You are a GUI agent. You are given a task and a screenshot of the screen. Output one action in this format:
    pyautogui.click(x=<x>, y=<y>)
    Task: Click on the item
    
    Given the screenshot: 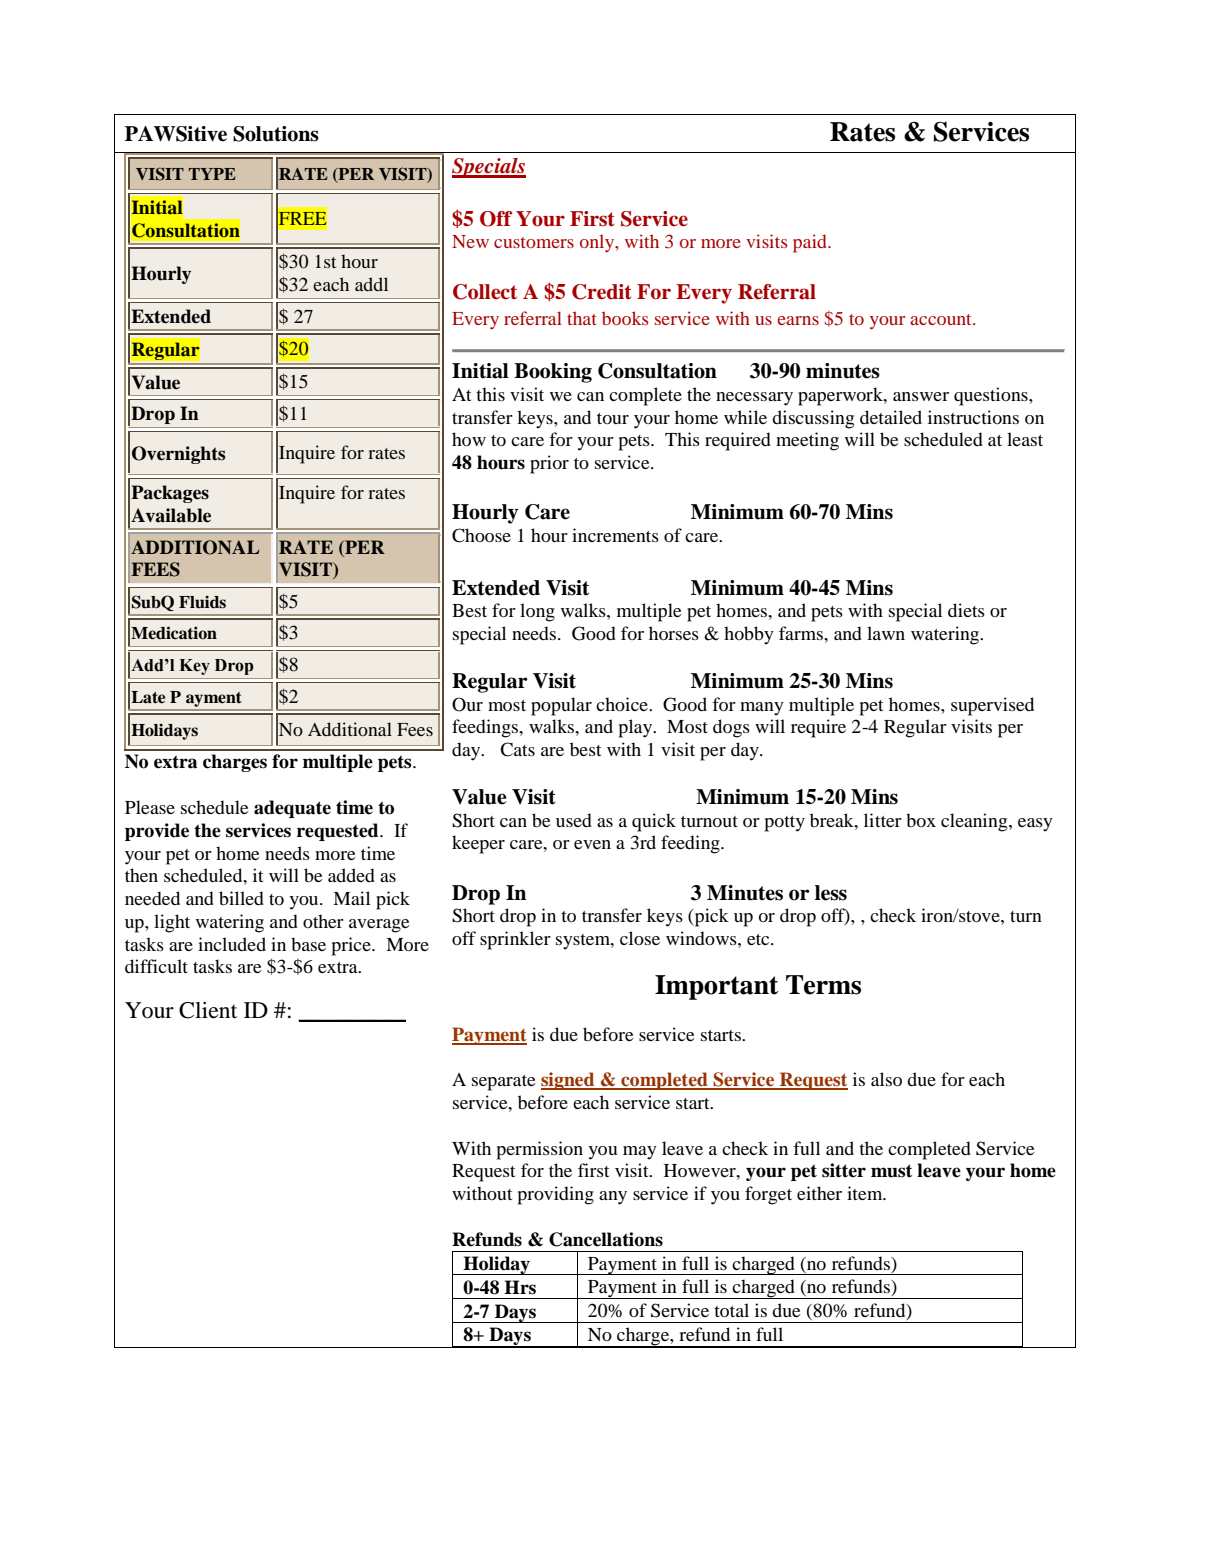 What is the action you would take?
    pyautogui.click(x=866, y=1193)
